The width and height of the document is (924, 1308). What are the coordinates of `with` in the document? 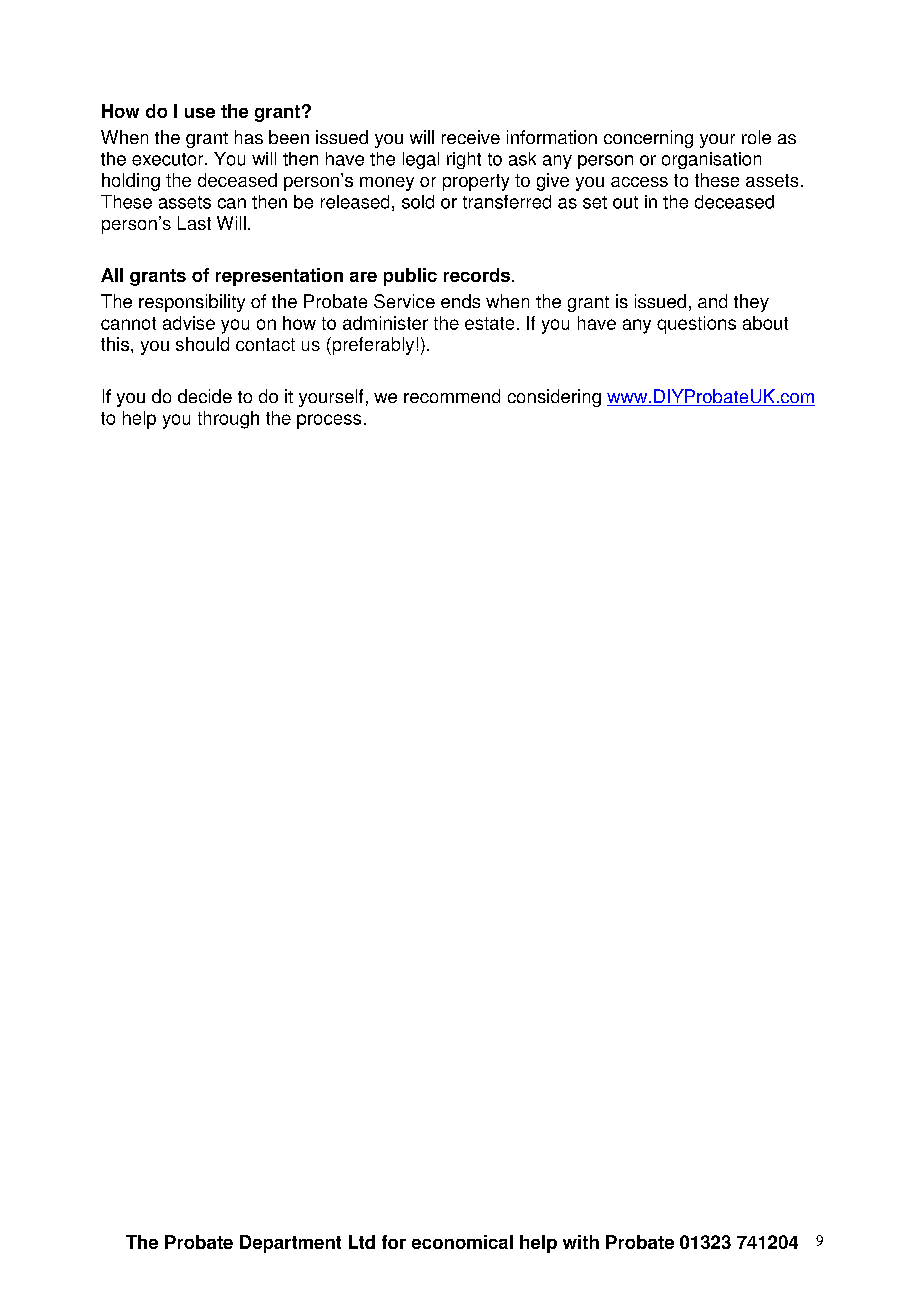 It's located at (581, 1242).
